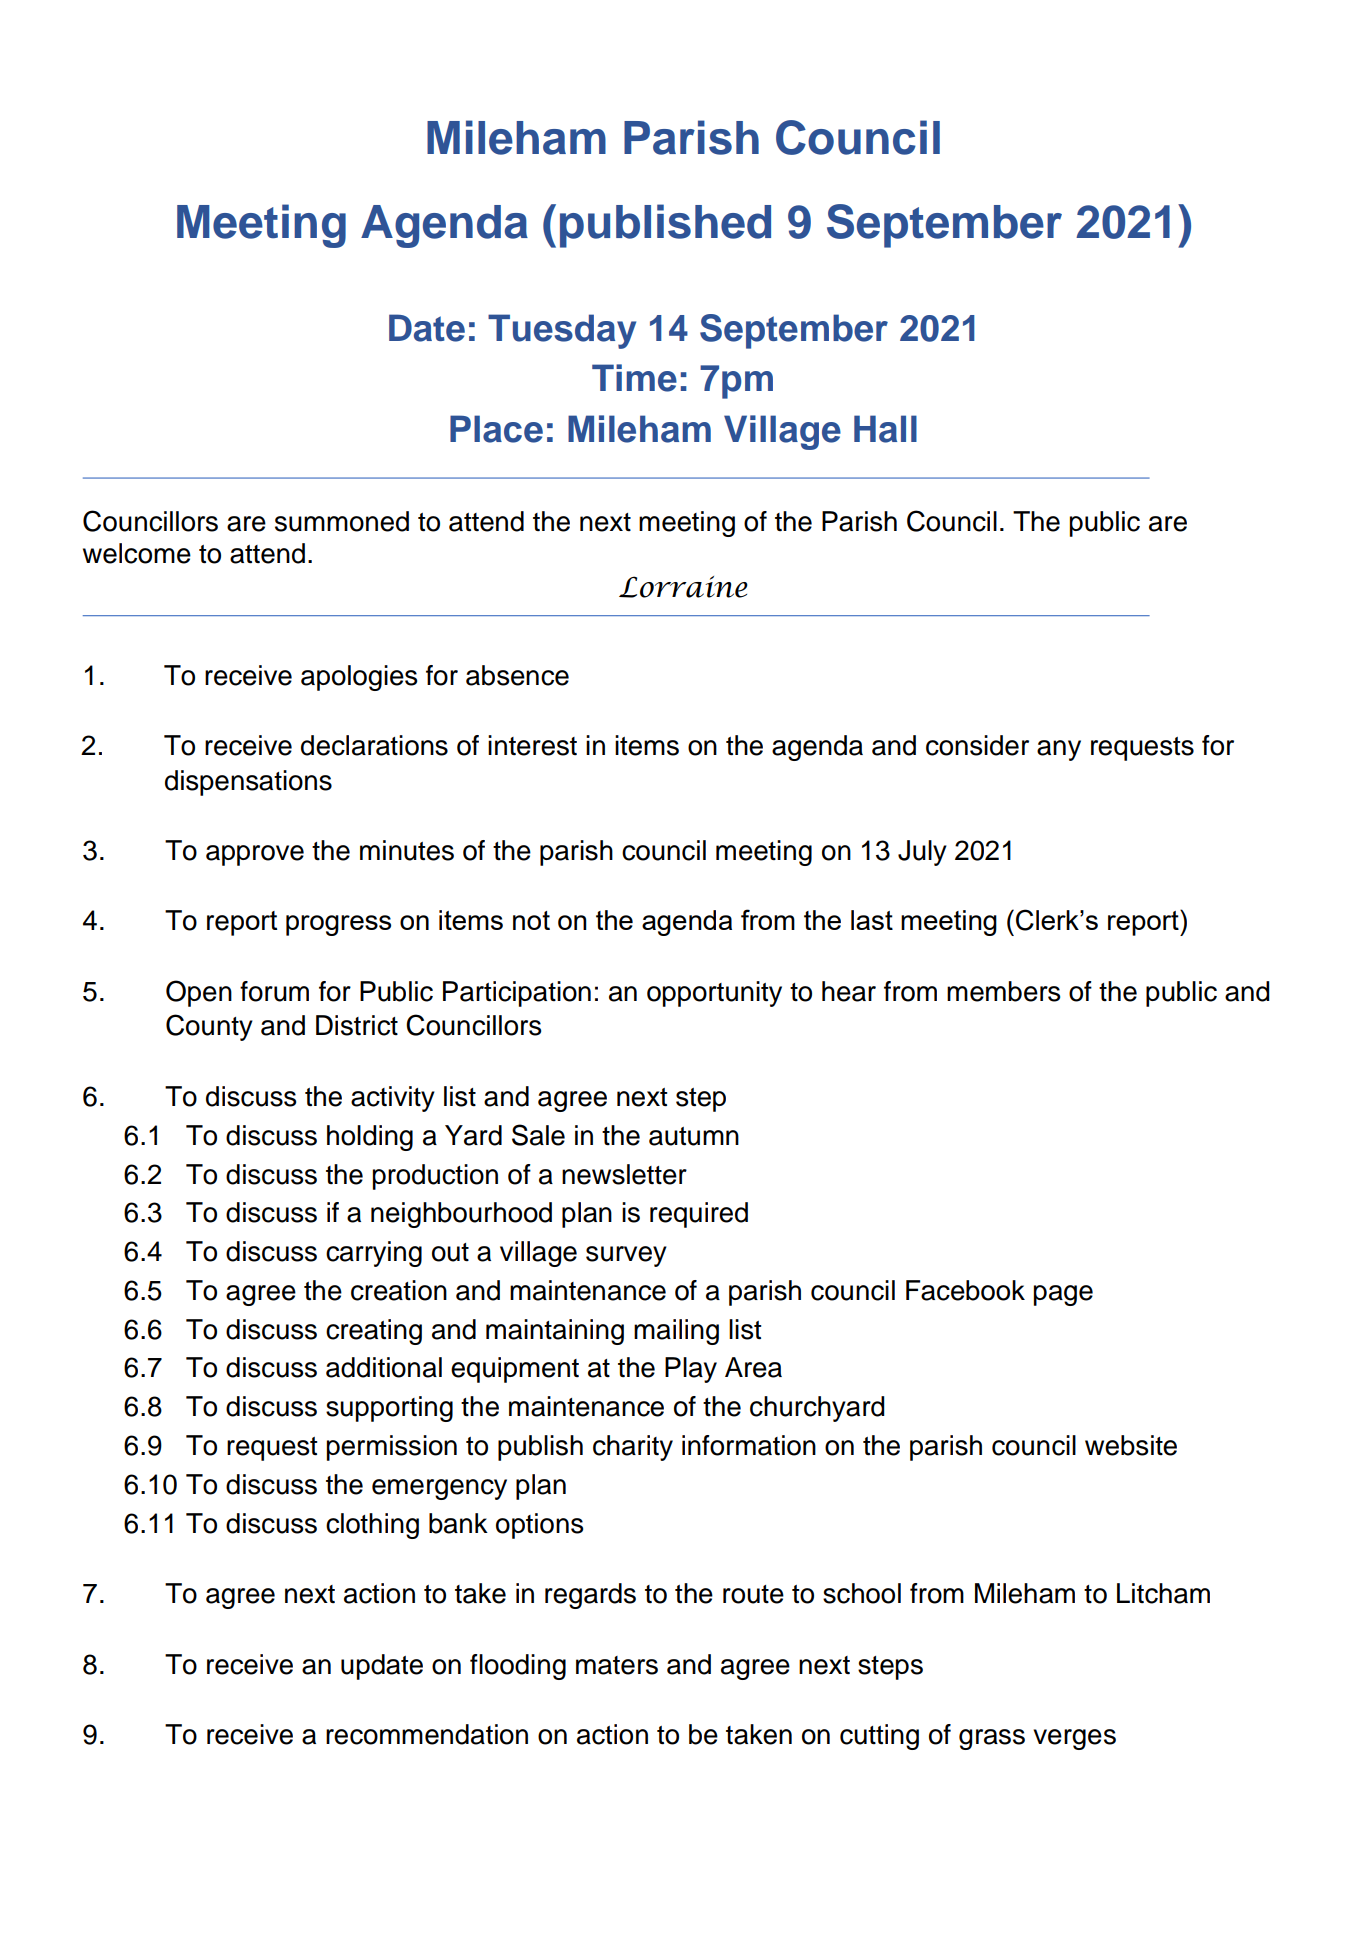 This page has width=1367, height=1934. Describe the element at coordinates (691, 1370) in the page. I see `Play` at that location.
